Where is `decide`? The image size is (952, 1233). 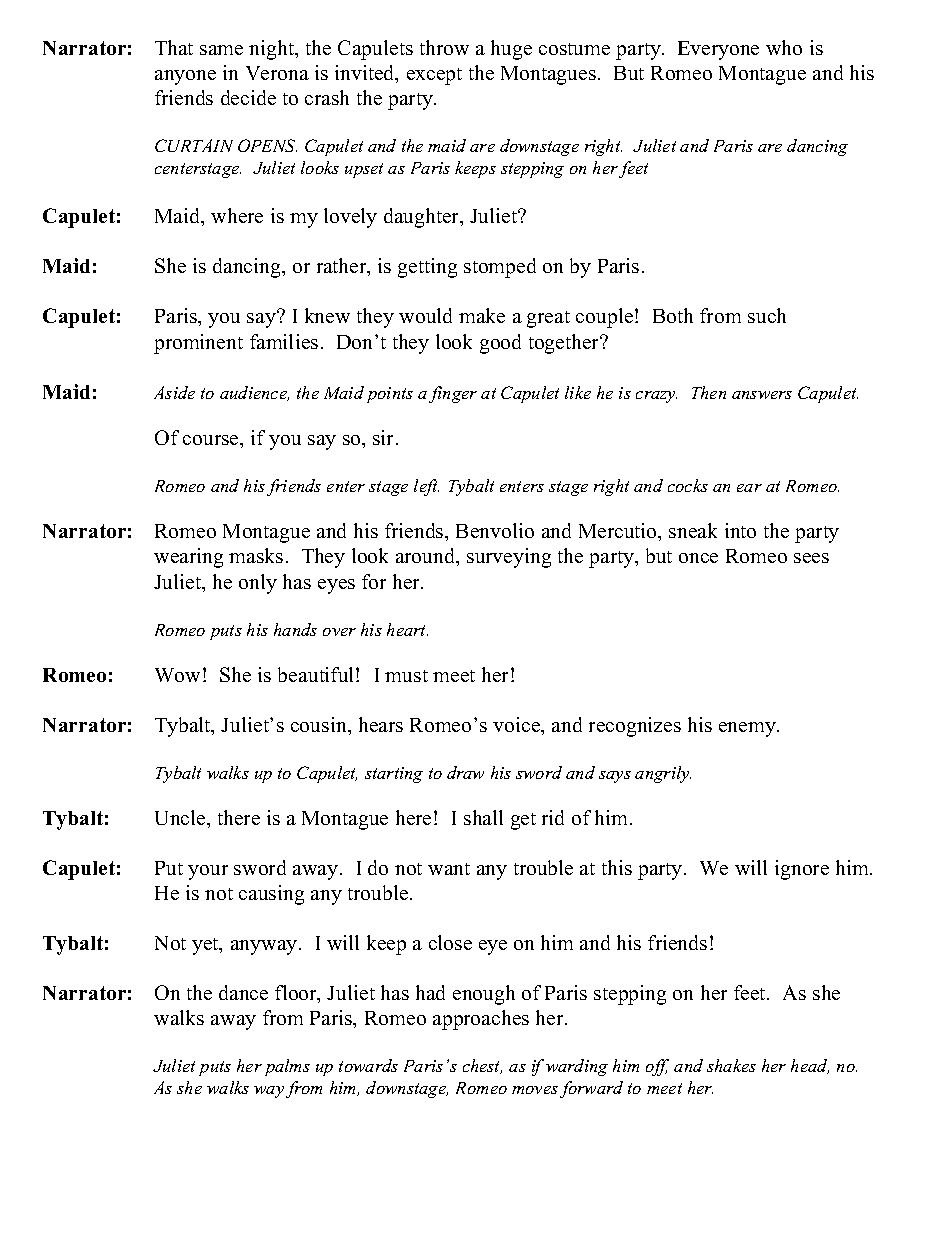 decide is located at coordinates (248, 97).
